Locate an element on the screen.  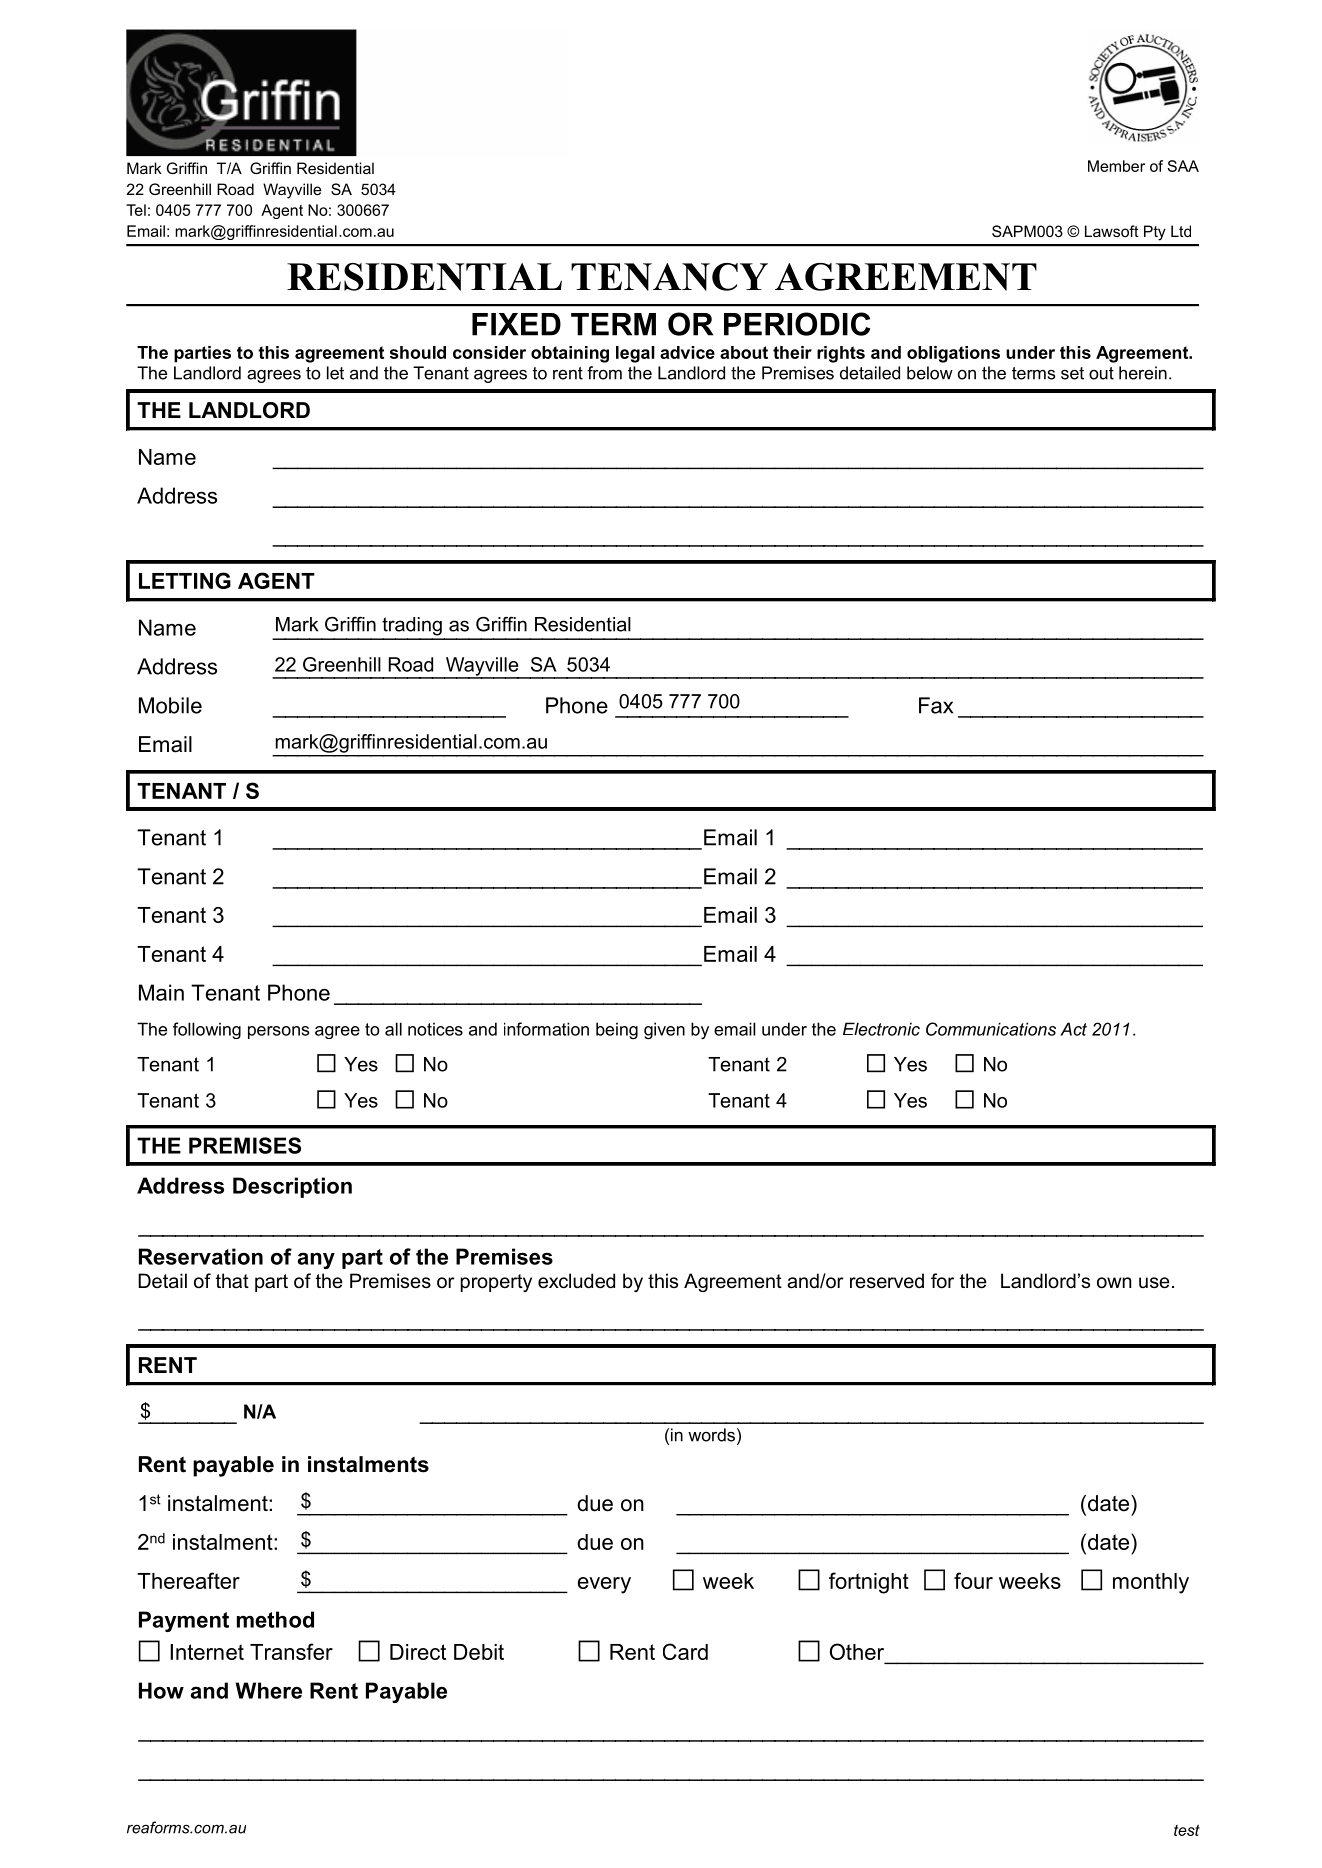
Act is located at coordinates (1073, 1029).
